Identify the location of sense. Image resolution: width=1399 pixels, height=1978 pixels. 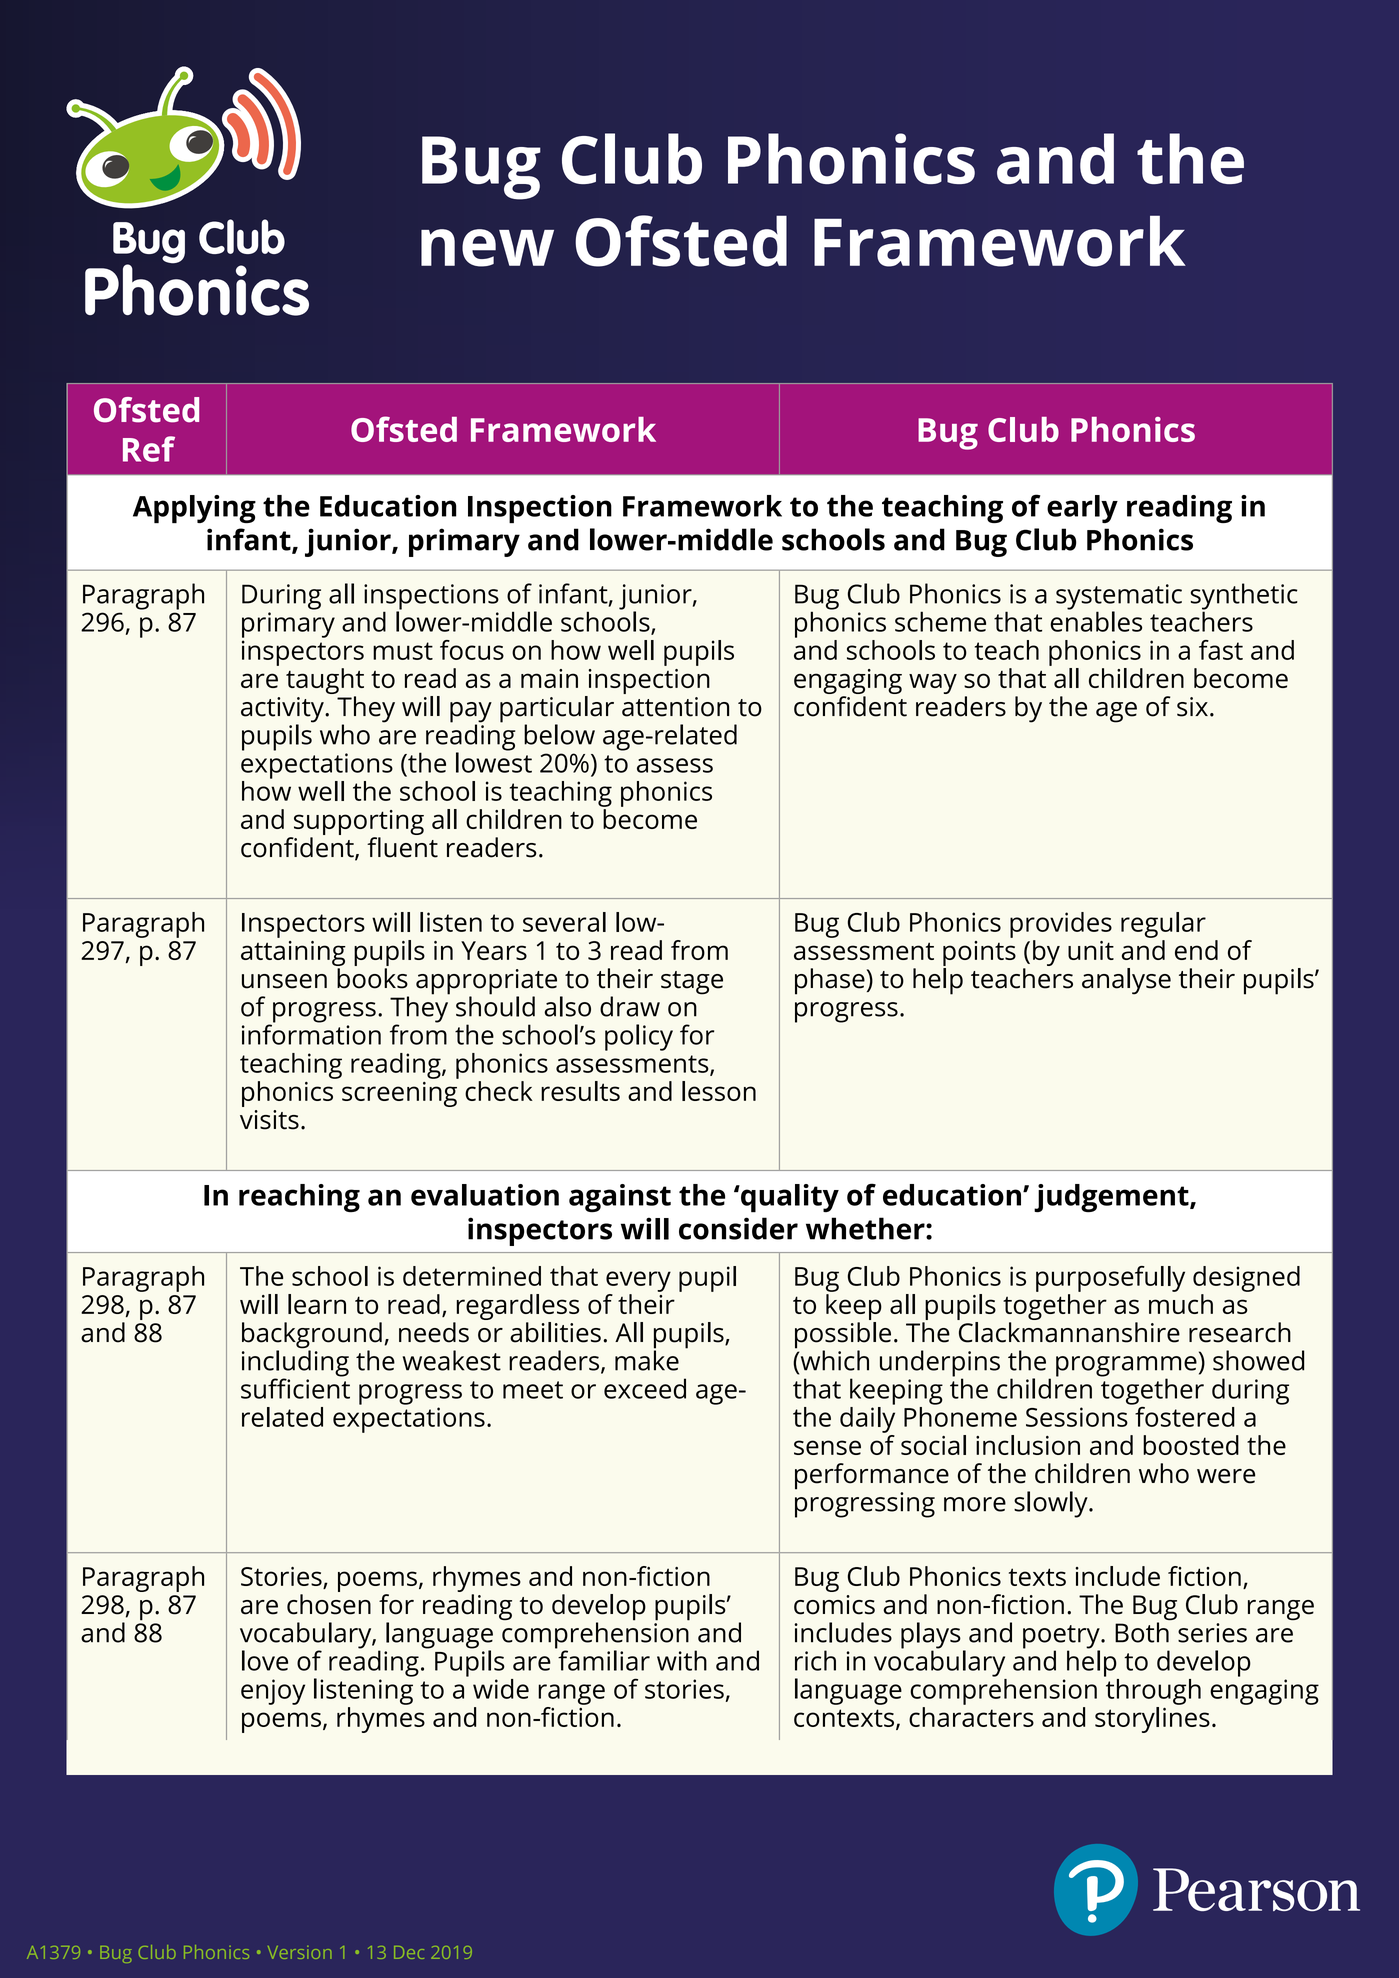
(827, 1447).
